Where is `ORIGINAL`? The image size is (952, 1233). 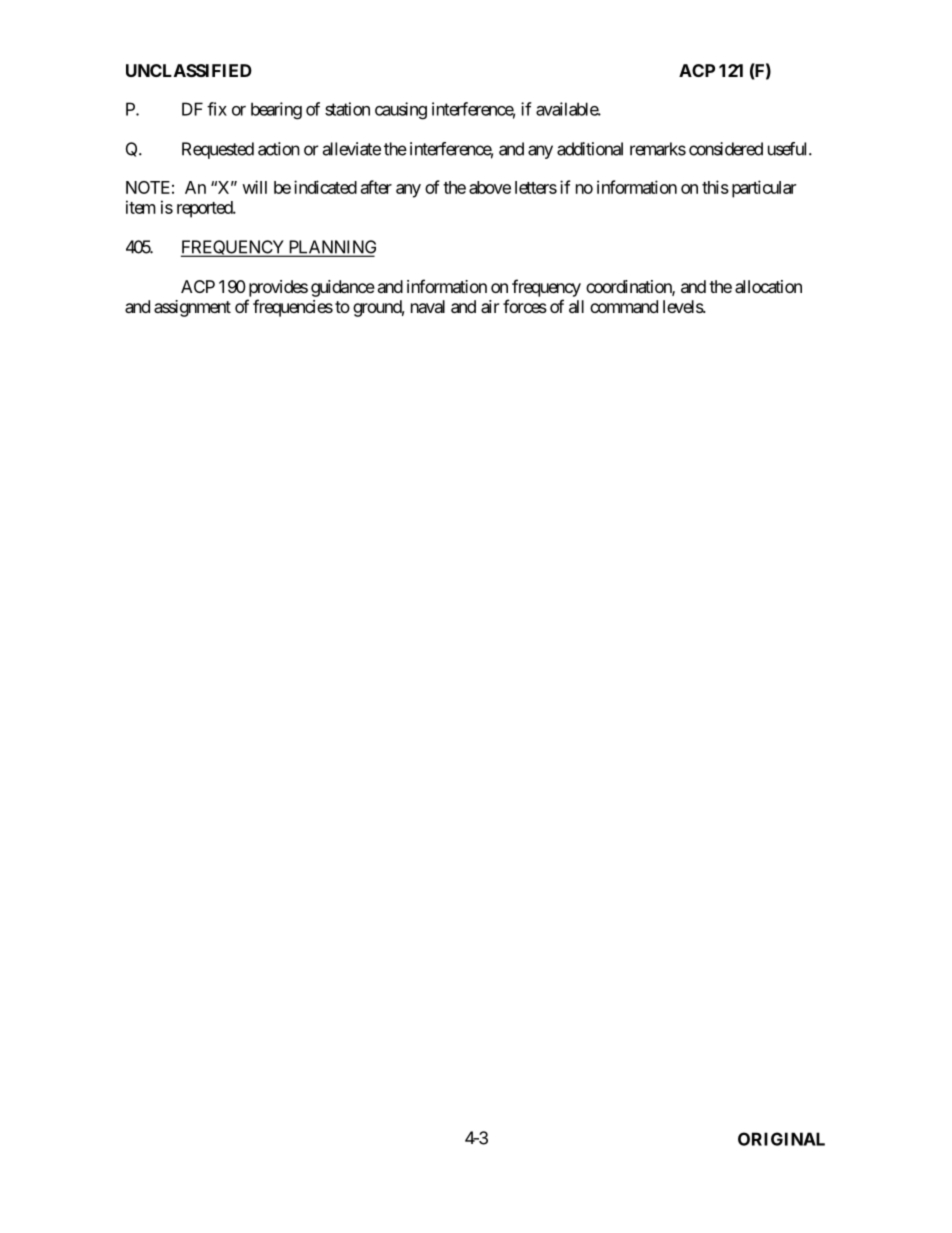
ORIGINAL is located at coordinates (781, 1139).
